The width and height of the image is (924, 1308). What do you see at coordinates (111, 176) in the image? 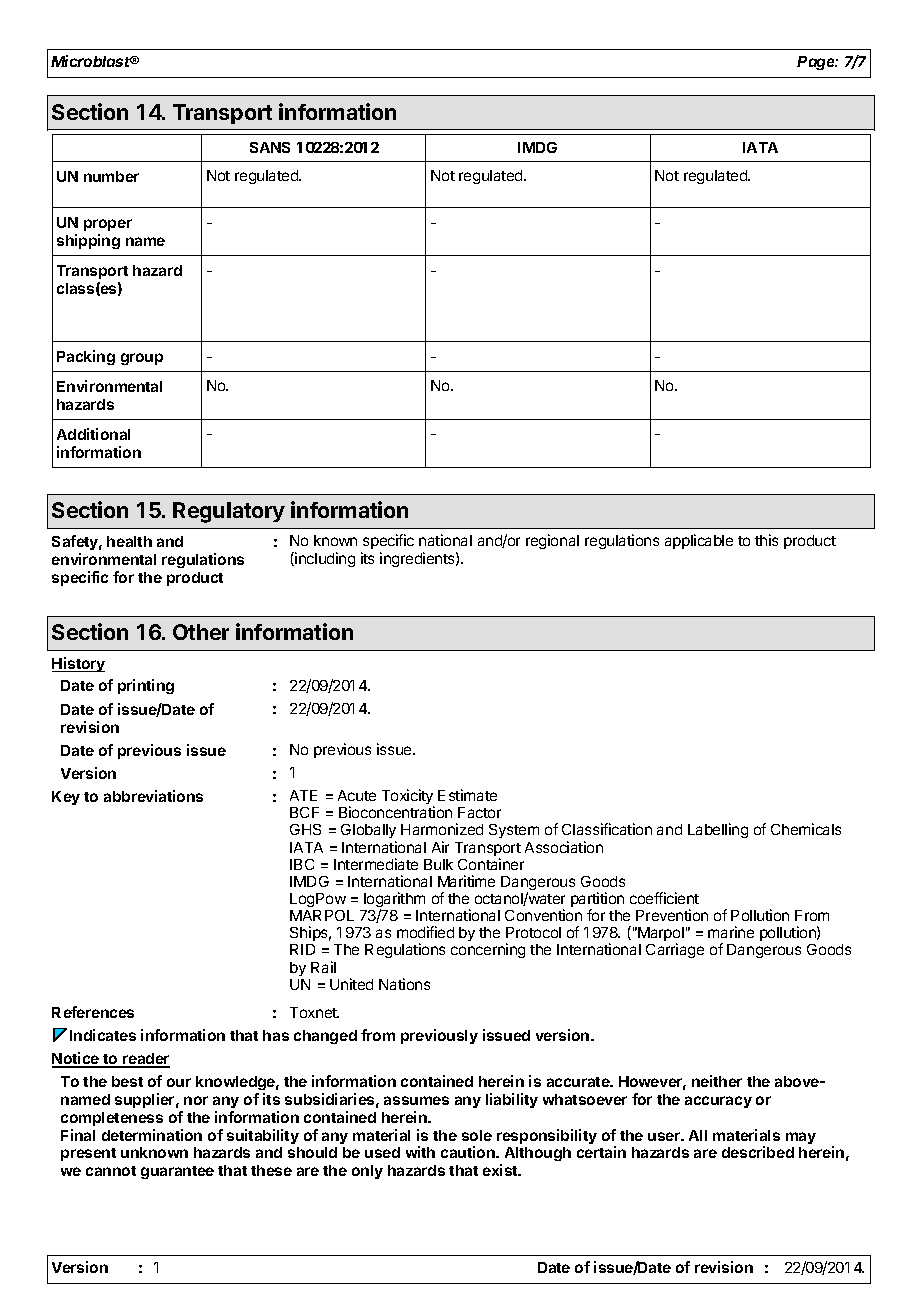
I see `number` at bounding box center [111, 176].
